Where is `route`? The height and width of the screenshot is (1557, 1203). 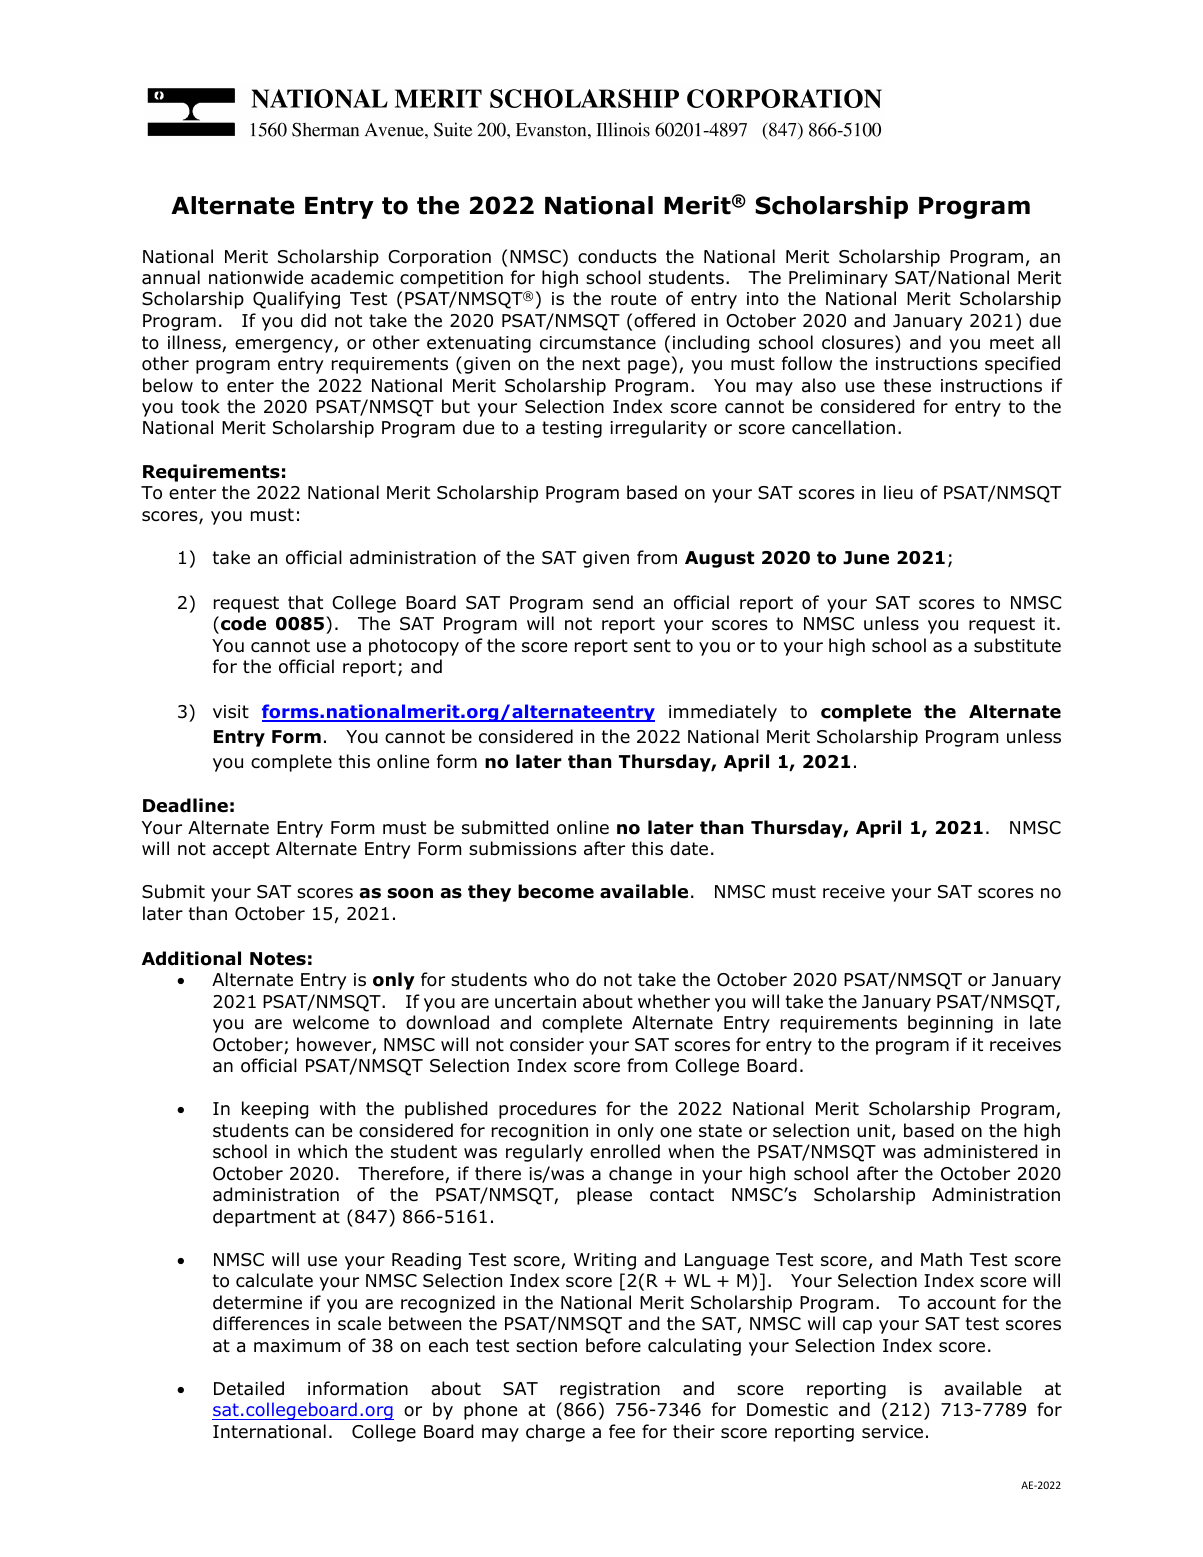 route is located at coordinates (633, 299).
